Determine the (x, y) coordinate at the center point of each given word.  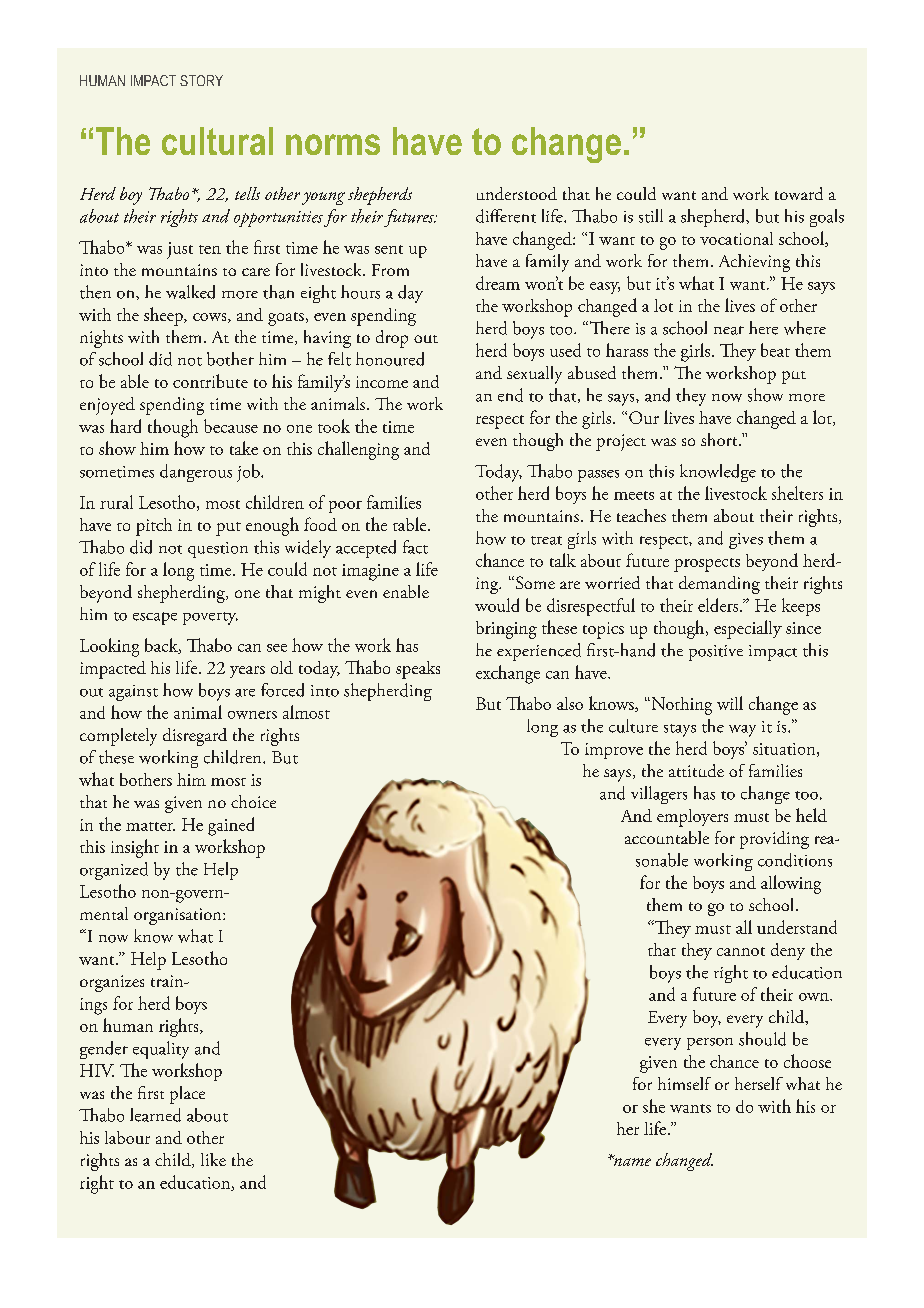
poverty (210, 618)
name (631, 1160)
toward (799, 193)
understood (517, 193)
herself (759, 1083)
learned (155, 1115)
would (497, 605)
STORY (201, 80)
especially (748, 629)
